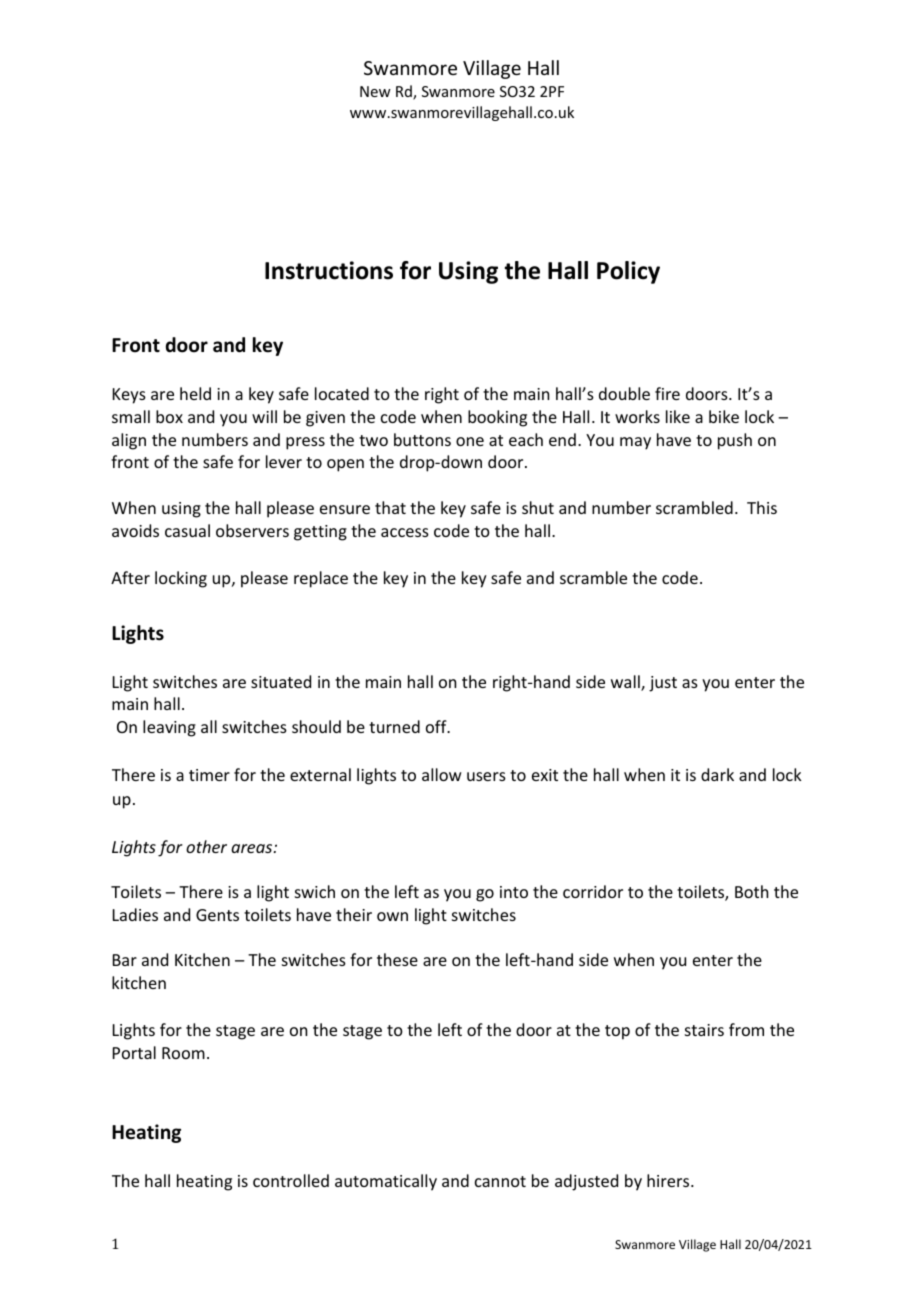 The height and width of the image is (1308, 924). Describe the element at coordinates (704, 1030) in the image. I see `stairs` at that location.
